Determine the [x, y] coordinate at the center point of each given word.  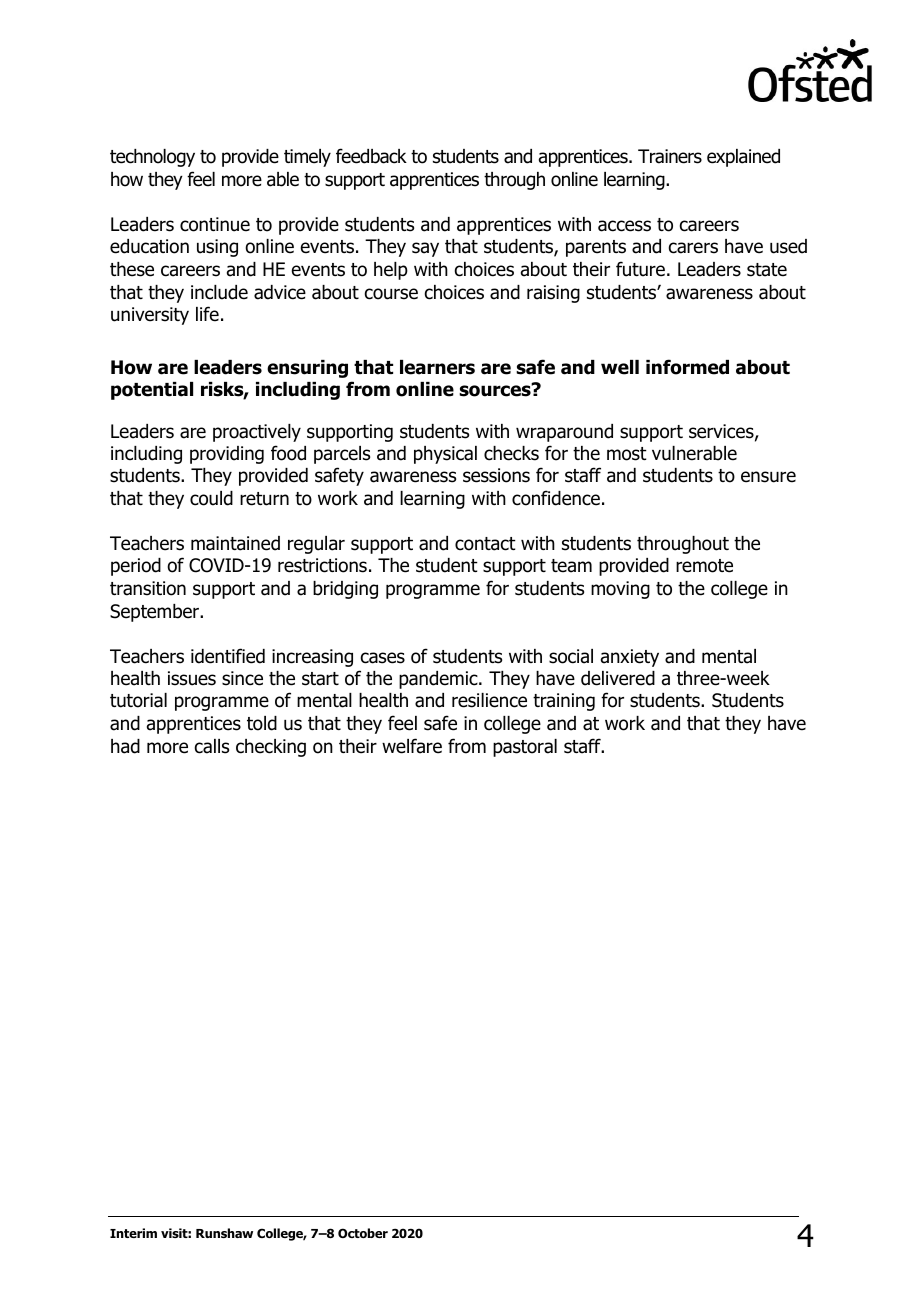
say [425, 249]
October [363, 1233]
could [211, 498]
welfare [412, 746]
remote [704, 566]
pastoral [525, 748]
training [564, 702]
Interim [133, 1233]
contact [485, 544]
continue [215, 224]
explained [743, 158]
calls [212, 746]
